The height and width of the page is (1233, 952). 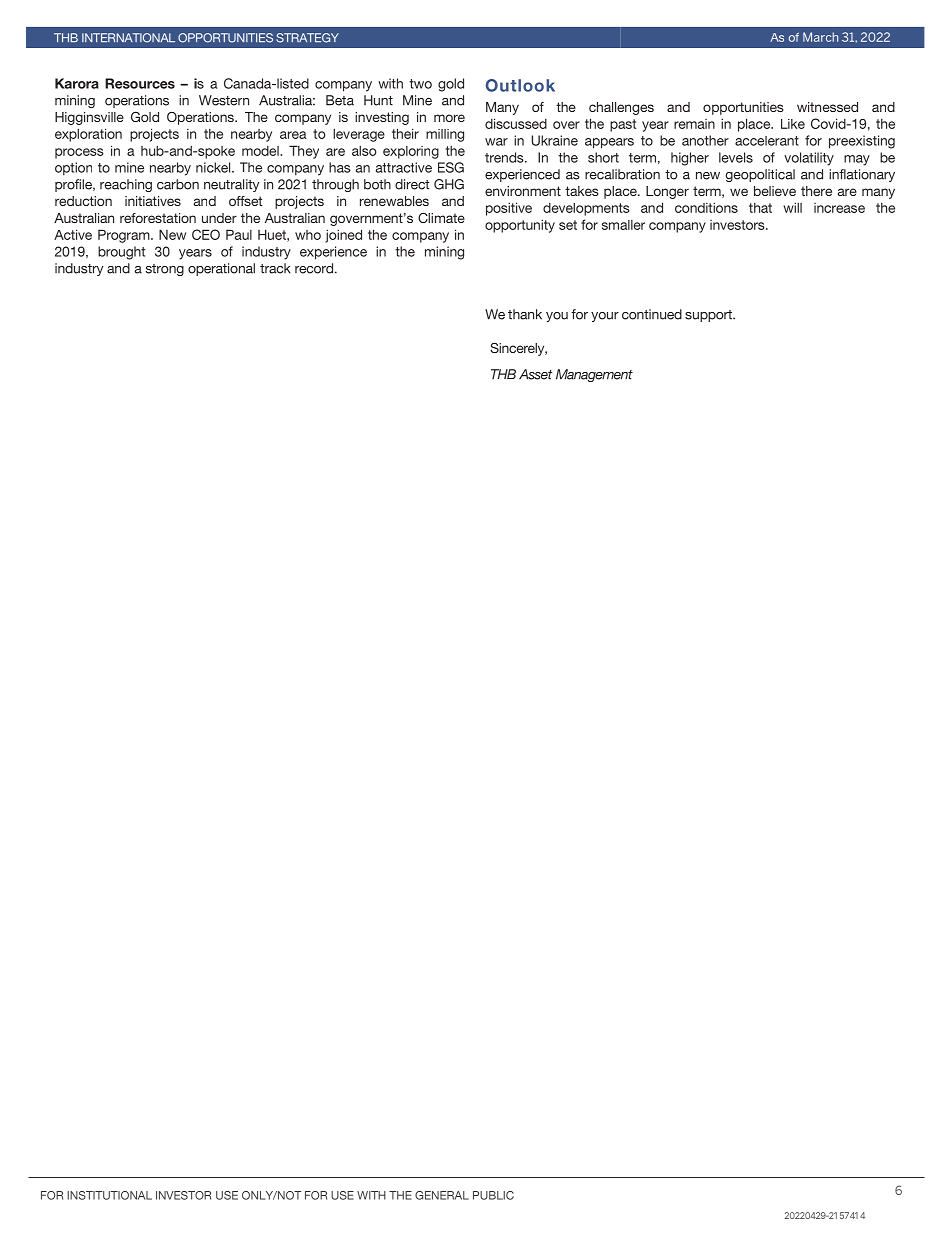 I want to click on Management, so click(x=594, y=375).
